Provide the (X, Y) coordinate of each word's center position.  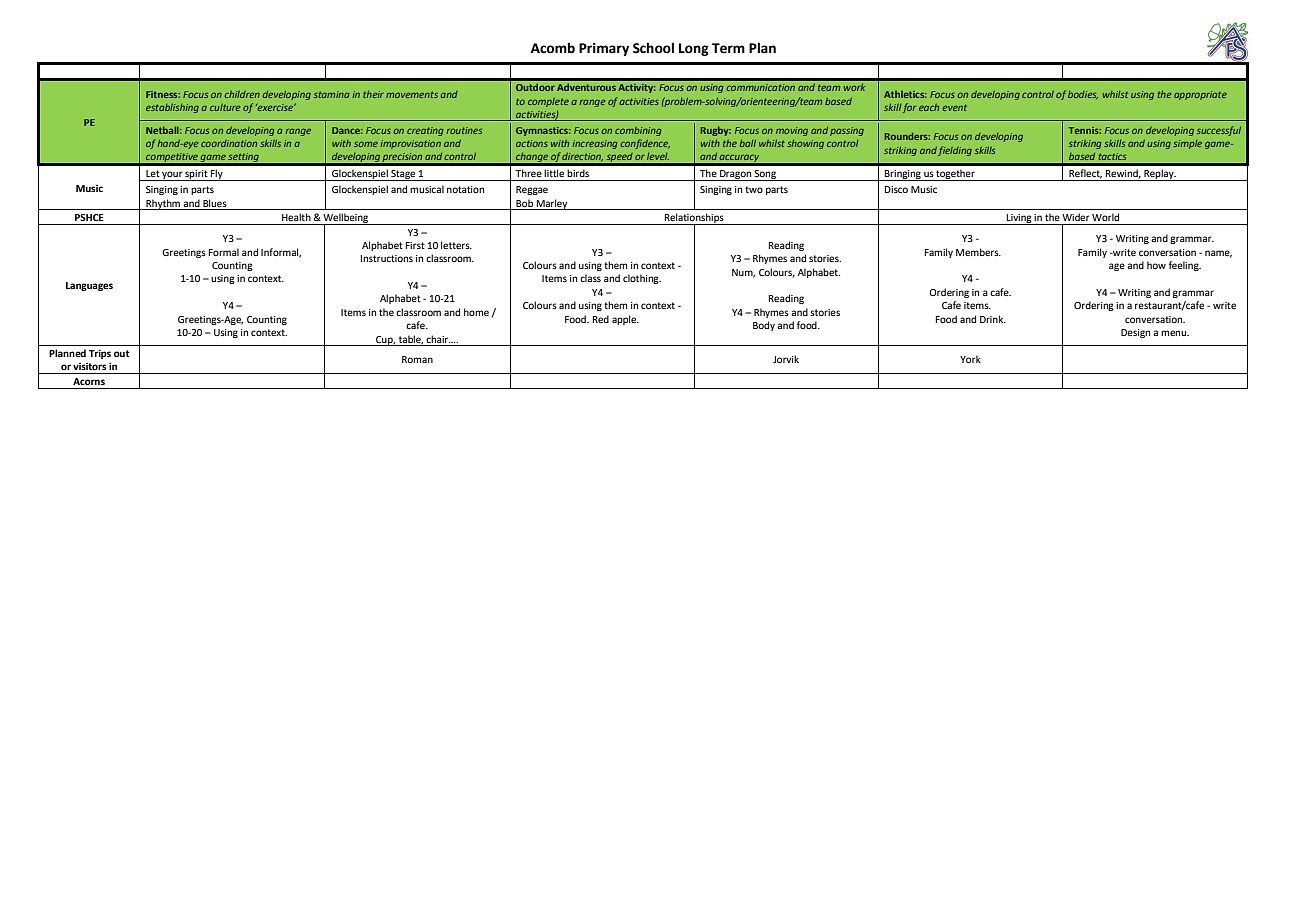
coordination (229, 143)
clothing (642, 279)
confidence (645, 144)
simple (1187, 144)
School (653, 48)
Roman (417, 359)
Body (764, 326)
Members (978, 252)
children (242, 94)
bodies (1083, 95)
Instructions (387, 258)
